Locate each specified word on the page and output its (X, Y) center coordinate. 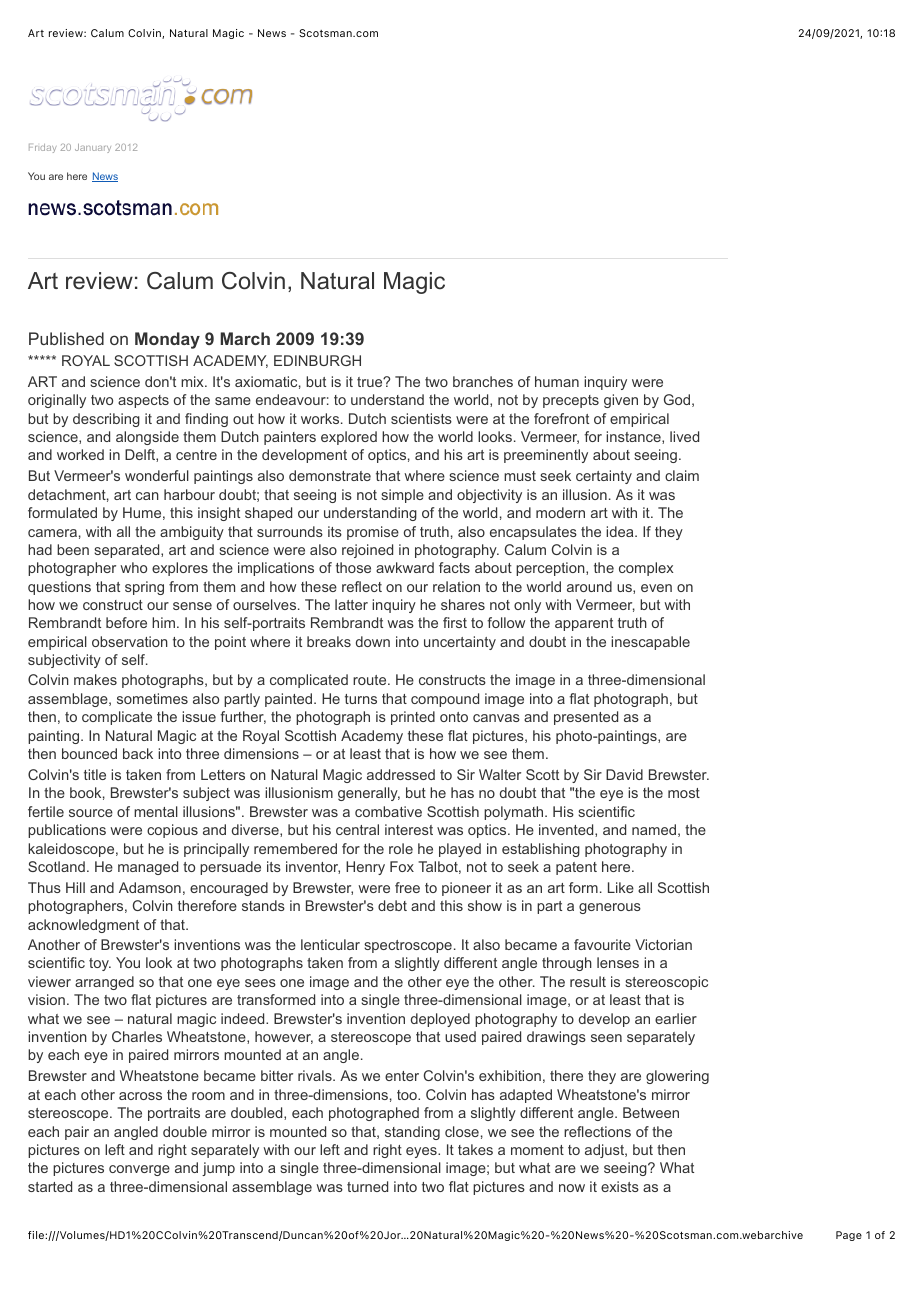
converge (139, 1170)
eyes (422, 1152)
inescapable (650, 643)
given (621, 401)
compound (445, 700)
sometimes (152, 698)
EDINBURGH (317, 360)
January (93, 148)
